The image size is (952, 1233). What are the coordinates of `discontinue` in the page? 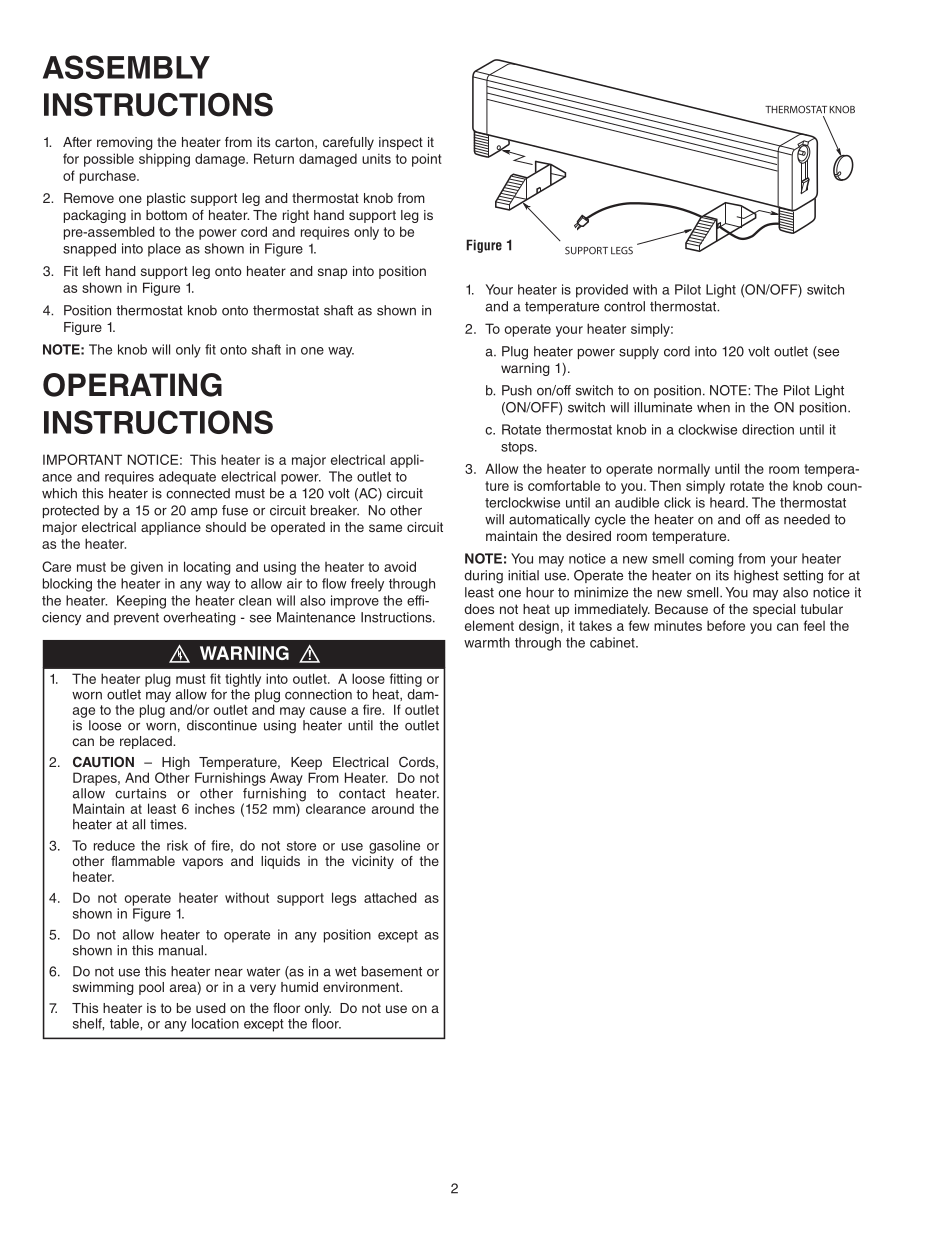 It's located at (222, 725).
